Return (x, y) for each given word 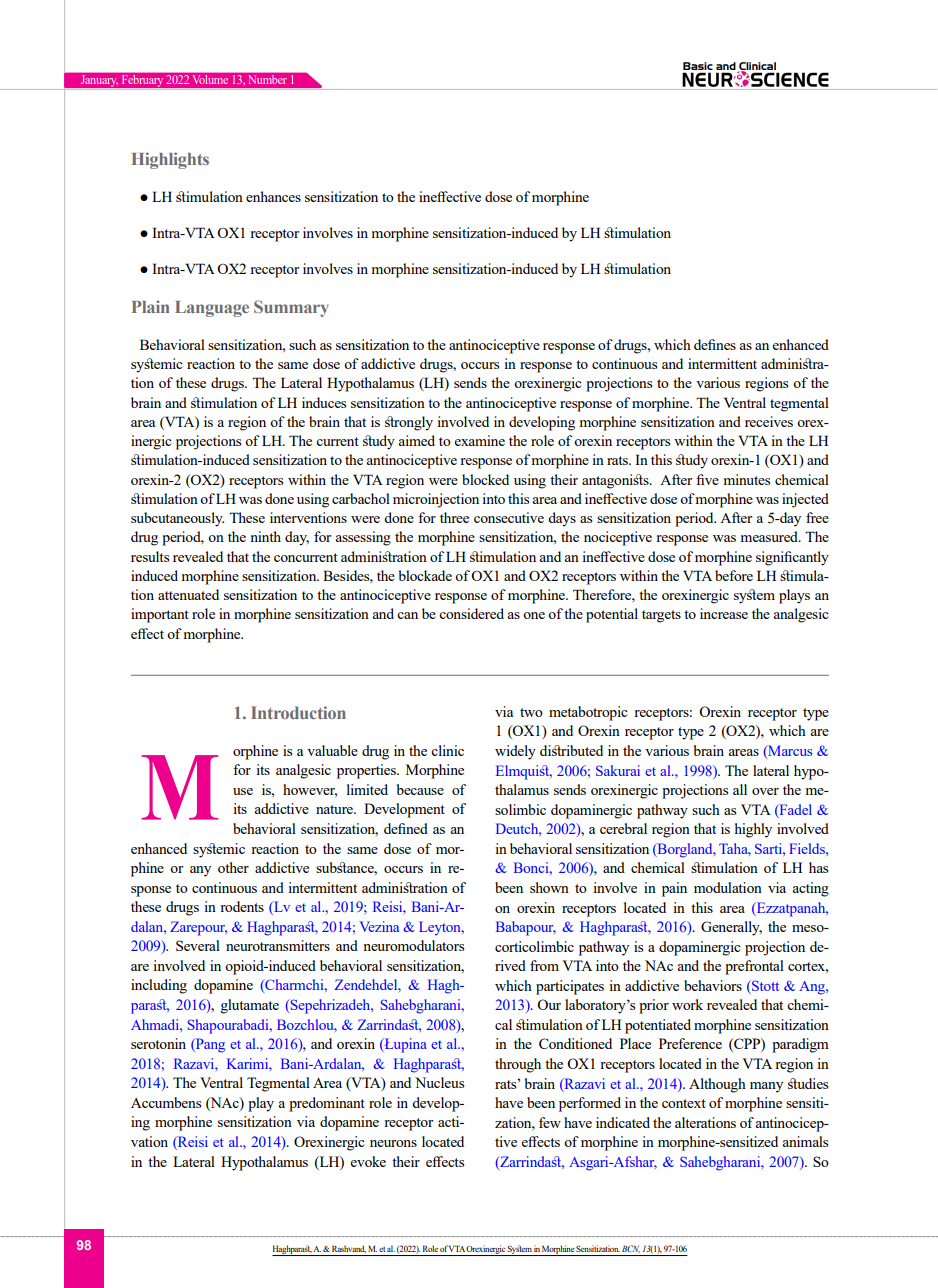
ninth (266, 536)
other (233, 867)
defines (715, 344)
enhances (273, 196)
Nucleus (439, 1082)
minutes (747, 479)
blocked (485, 479)
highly (753, 830)
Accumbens (166, 1102)
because (420, 789)
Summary (291, 308)
